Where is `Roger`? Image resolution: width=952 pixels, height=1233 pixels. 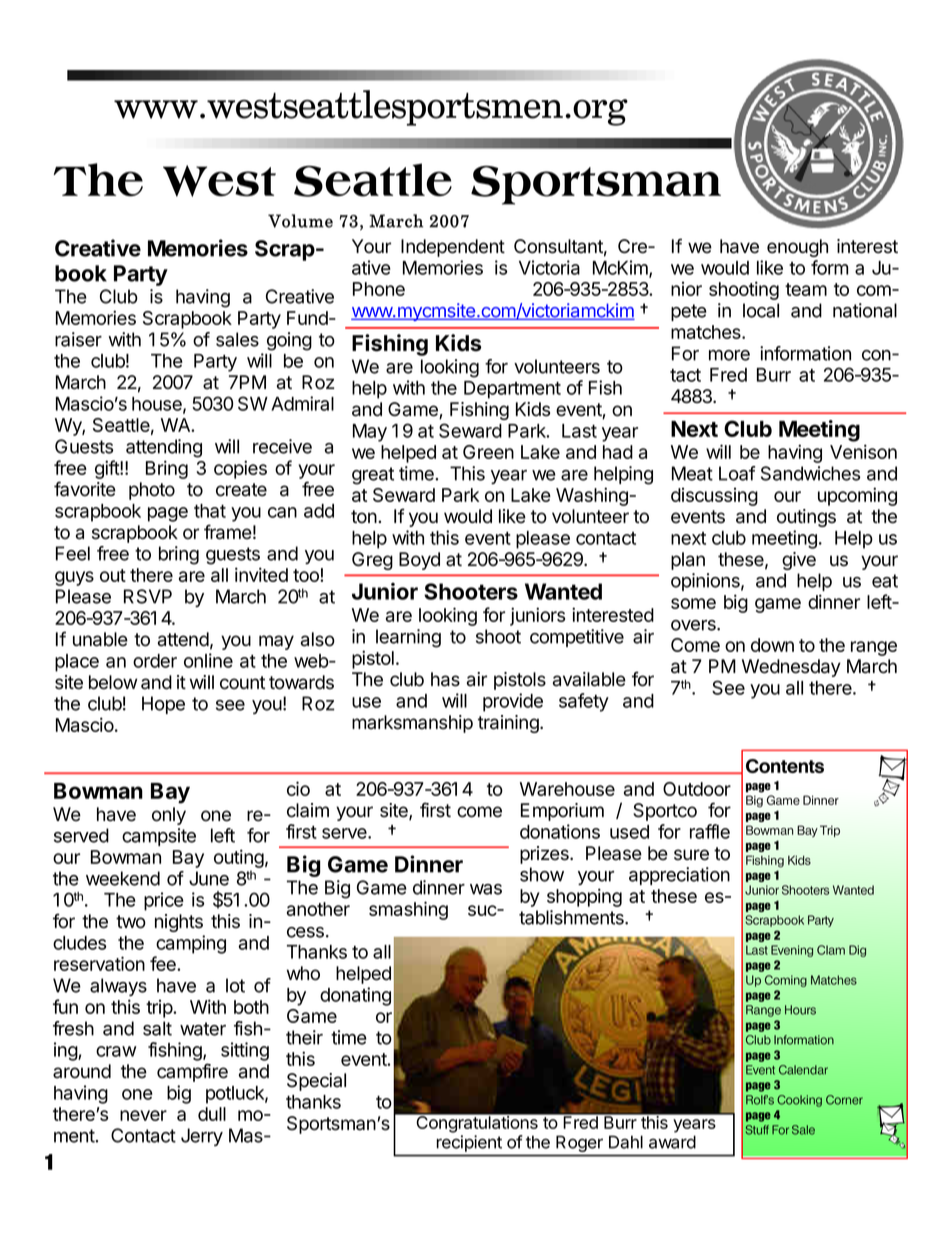
Roger is located at coordinates (579, 1144).
